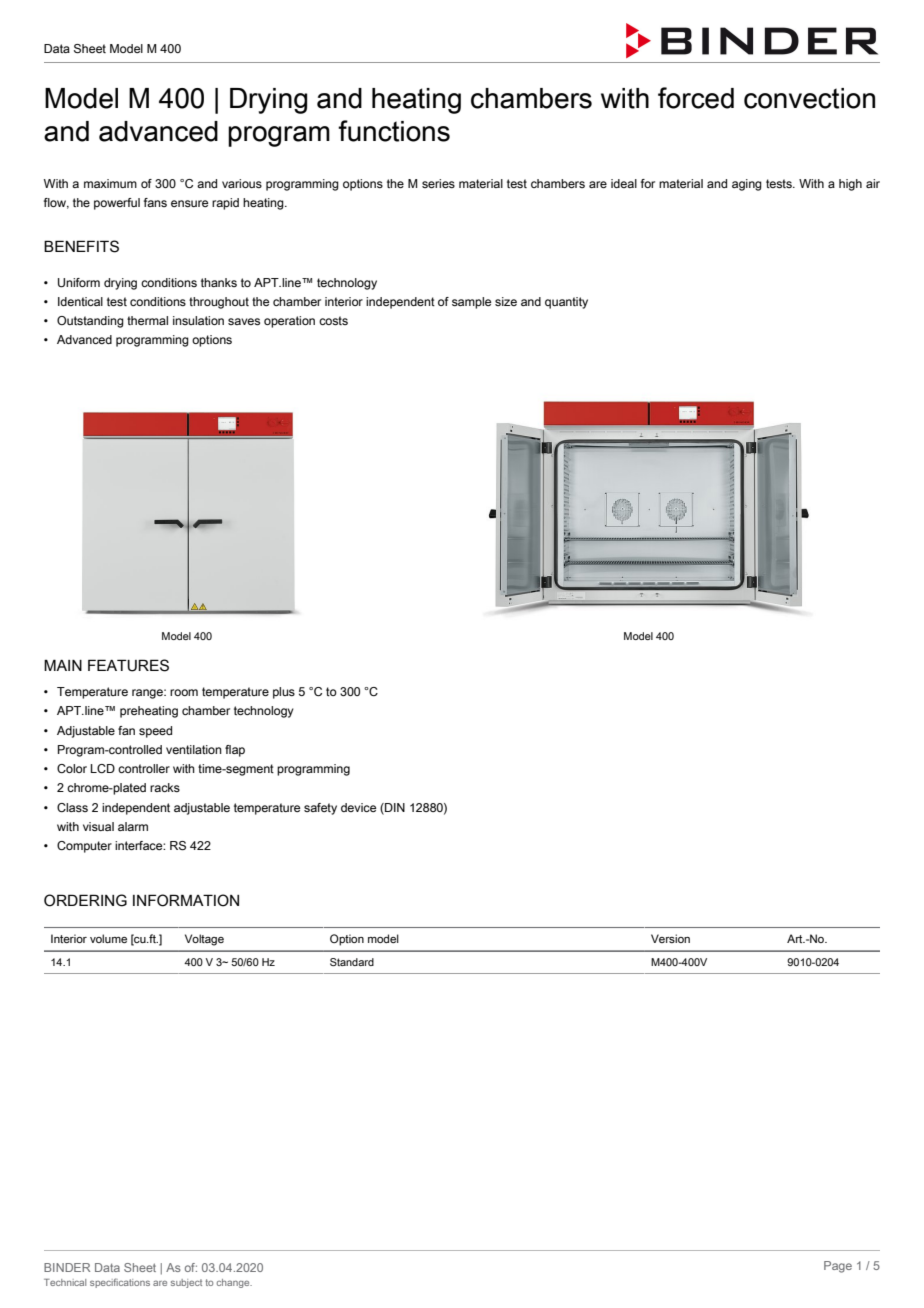  What do you see at coordinates (670, 938) in the screenshot?
I see `Version` at bounding box center [670, 938].
